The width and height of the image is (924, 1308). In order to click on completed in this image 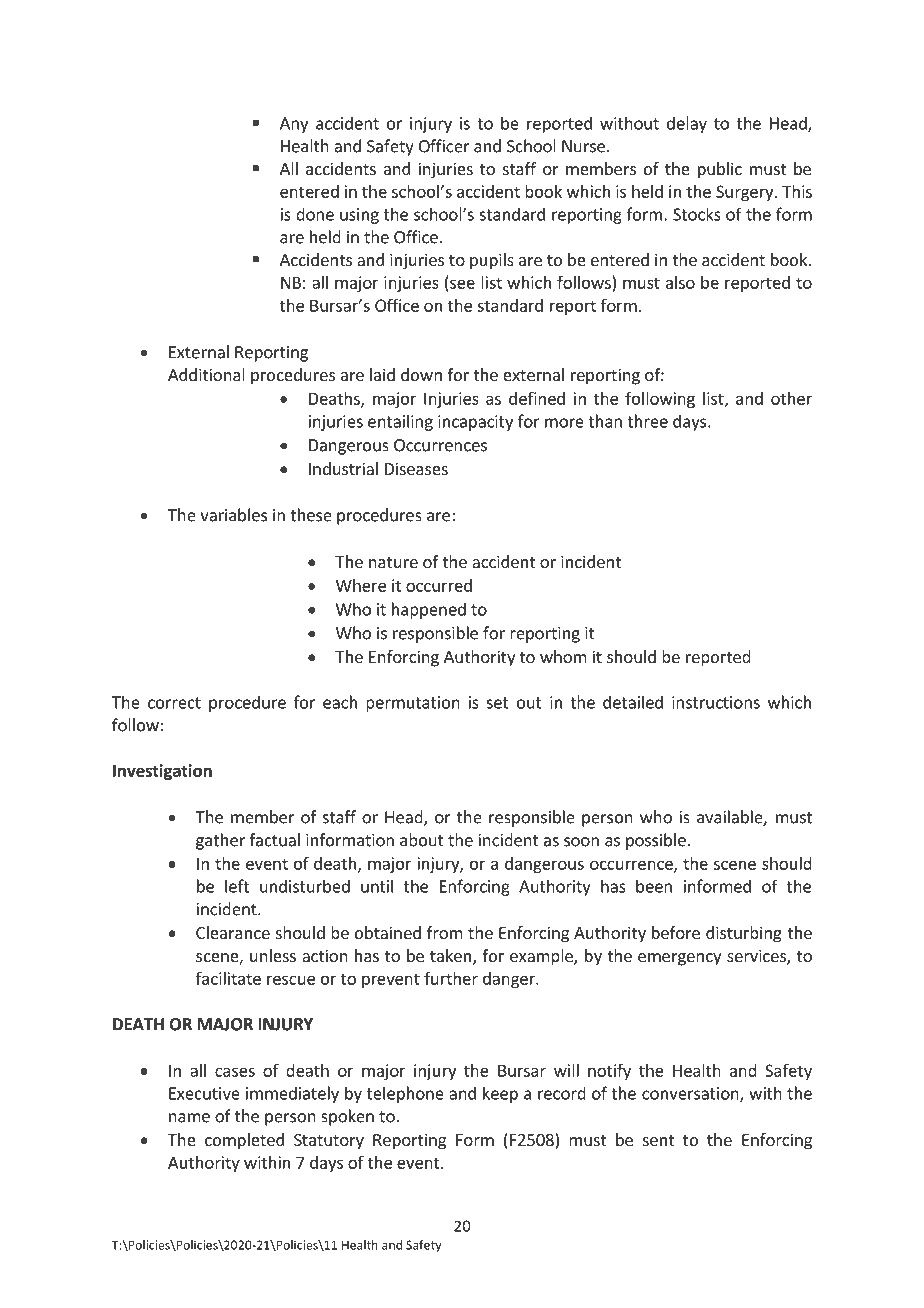, I will do `click(244, 1141)`.
